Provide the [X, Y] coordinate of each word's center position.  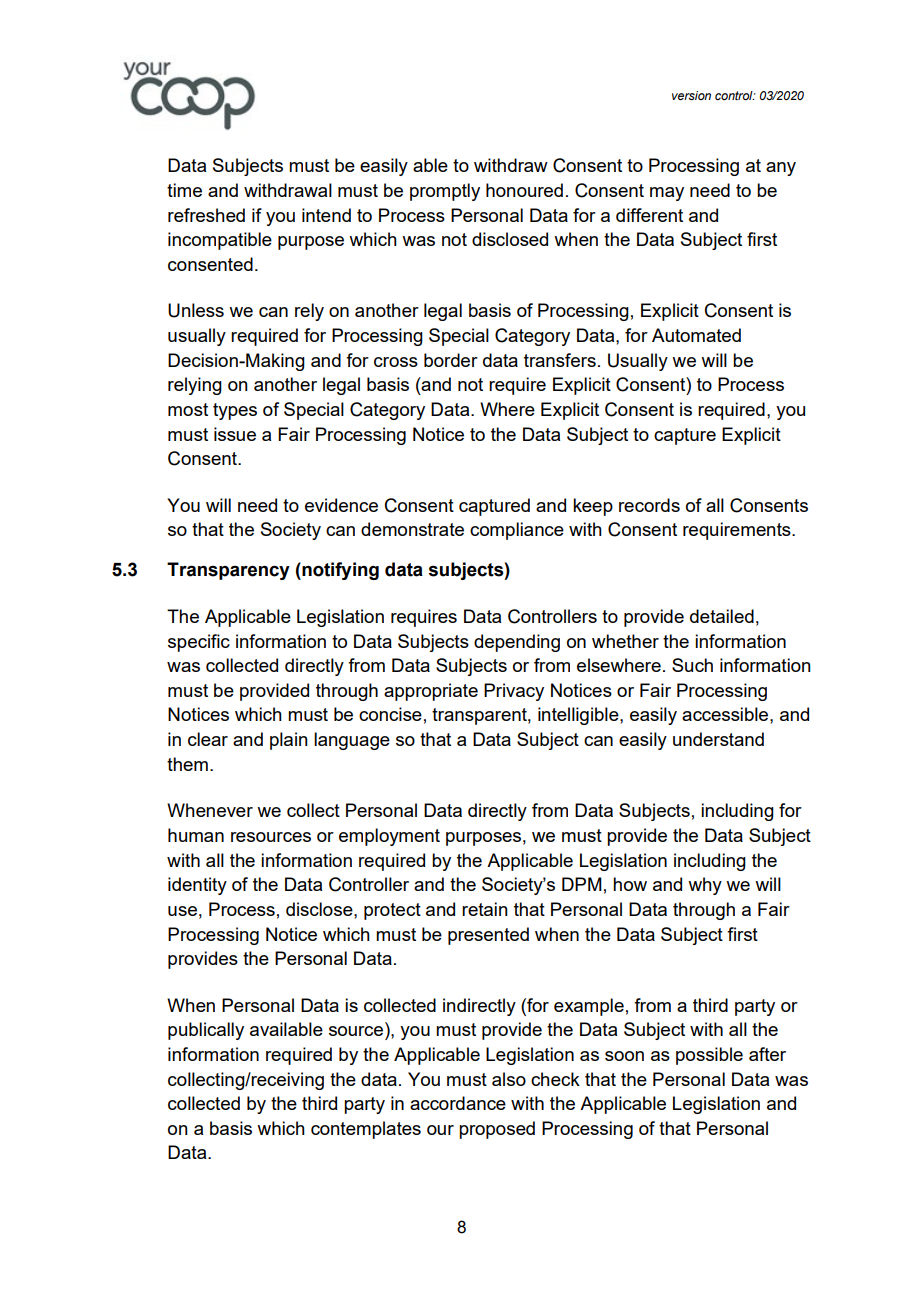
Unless [196, 310]
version [691, 95]
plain [289, 741]
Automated [696, 335]
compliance [517, 531]
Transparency [228, 571]
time [184, 190]
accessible [726, 714]
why [705, 886]
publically [206, 1031]
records [649, 505]
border [451, 360]
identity [197, 886]
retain [485, 909]
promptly [445, 192]
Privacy [514, 692]
